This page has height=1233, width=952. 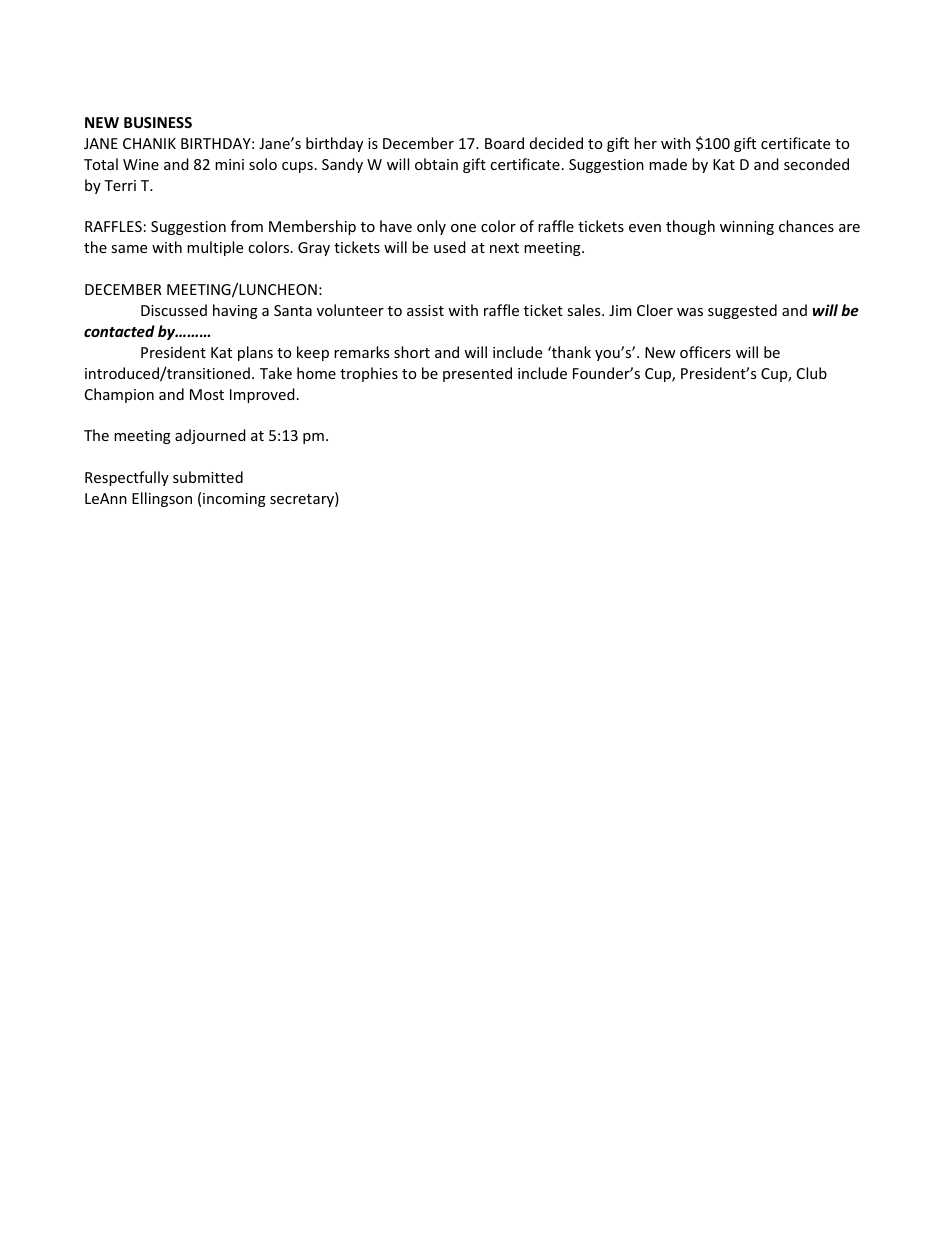 What do you see at coordinates (742, 311) in the page?
I see `suggested` at bounding box center [742, 311].
